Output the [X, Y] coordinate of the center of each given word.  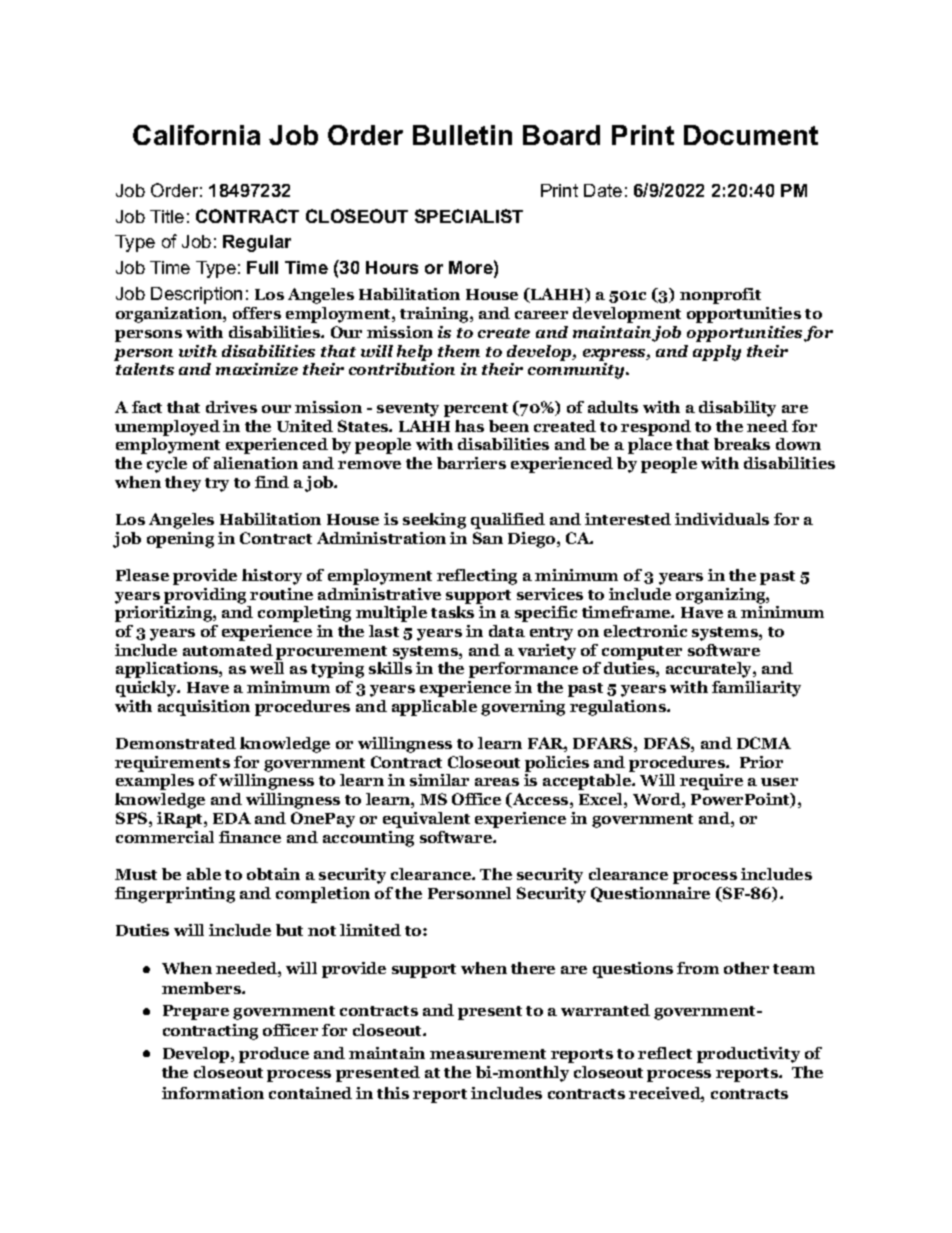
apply [717, 353]
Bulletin [462, 135]
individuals [722, 519]
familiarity [756, 689]
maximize [257, 369]
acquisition [204, 708]
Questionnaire [650, 894]
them [459, 351]
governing [523, 708]
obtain [273, 874]
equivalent [426, 820]
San [488, 538]
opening [180, 540]
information [213, 1093]
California [196, 135]
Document [751, 135]
